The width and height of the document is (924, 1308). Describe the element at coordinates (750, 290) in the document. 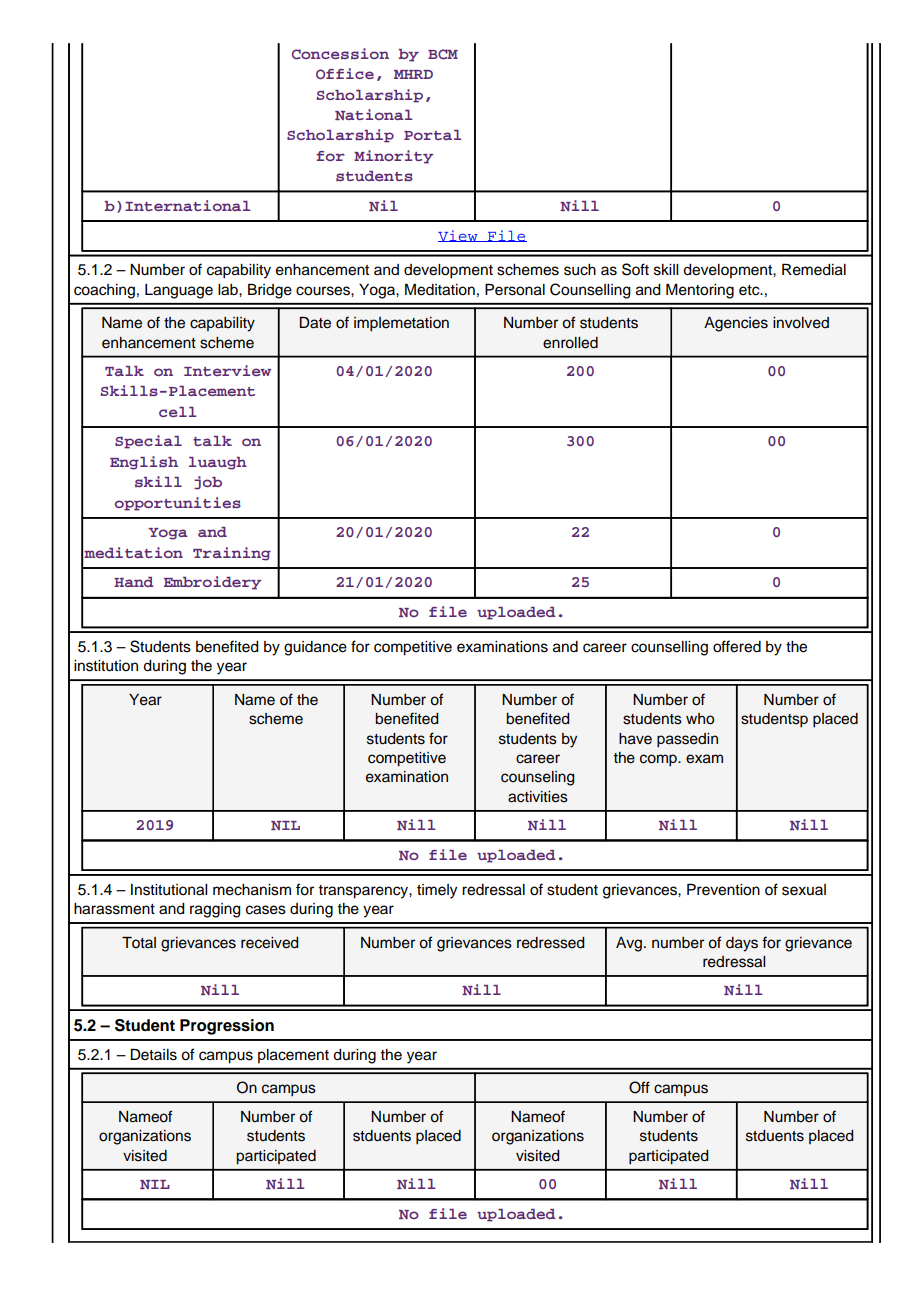

I see `etc` at that location.
